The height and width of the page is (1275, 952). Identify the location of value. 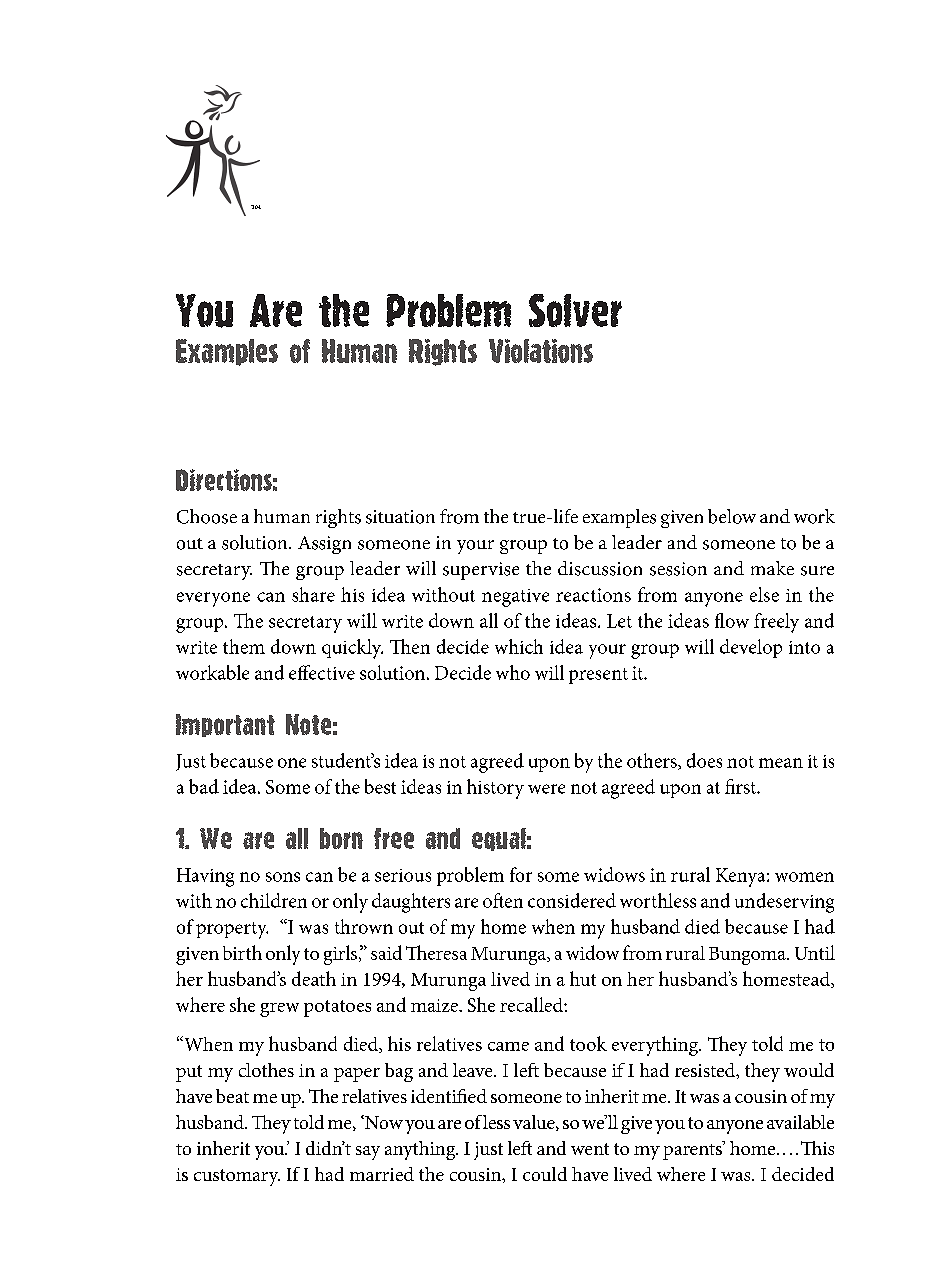
(535, 1123).
